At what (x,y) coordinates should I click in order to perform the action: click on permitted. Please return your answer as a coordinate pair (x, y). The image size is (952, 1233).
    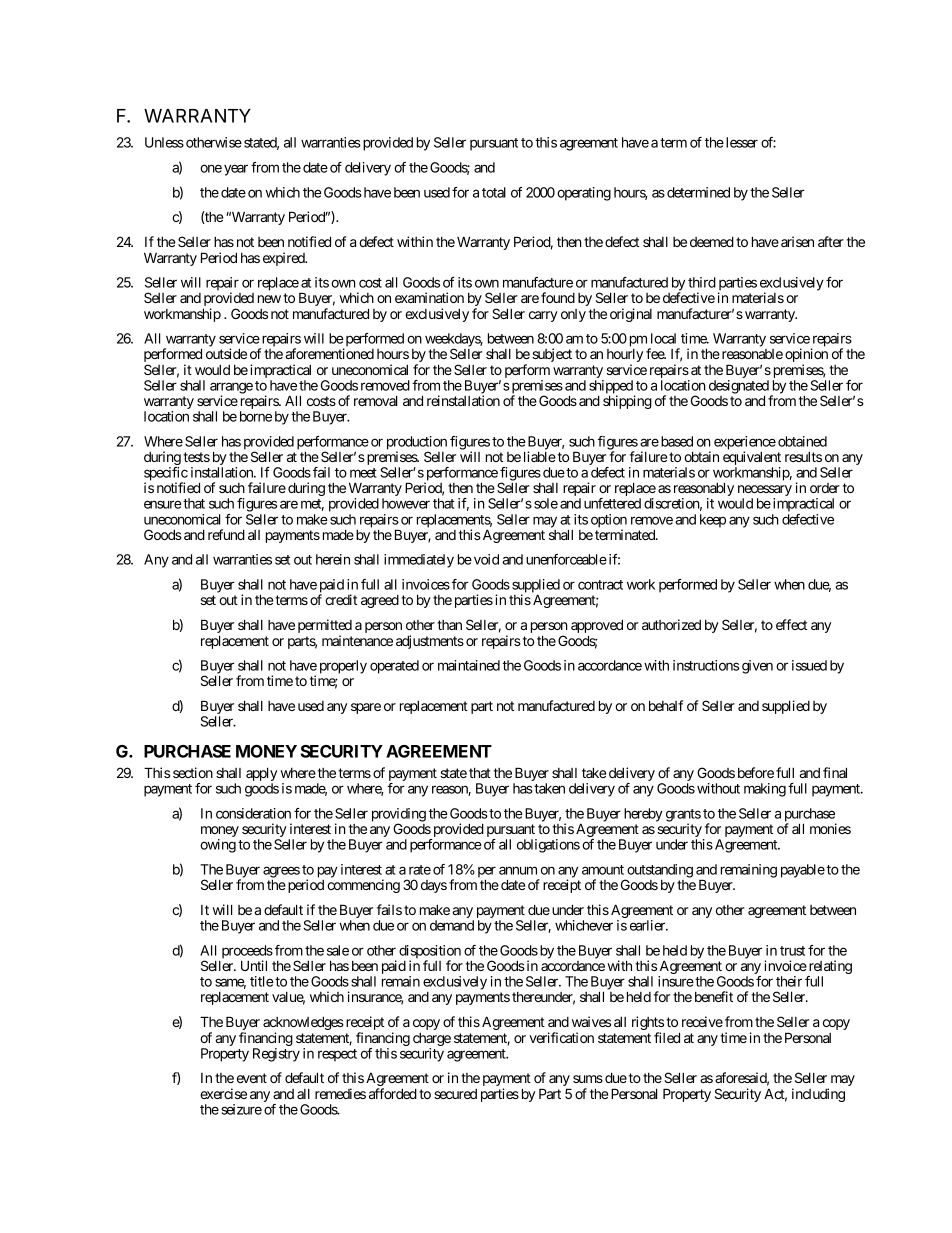
    Looking at the image, I should click on (325, 627).
